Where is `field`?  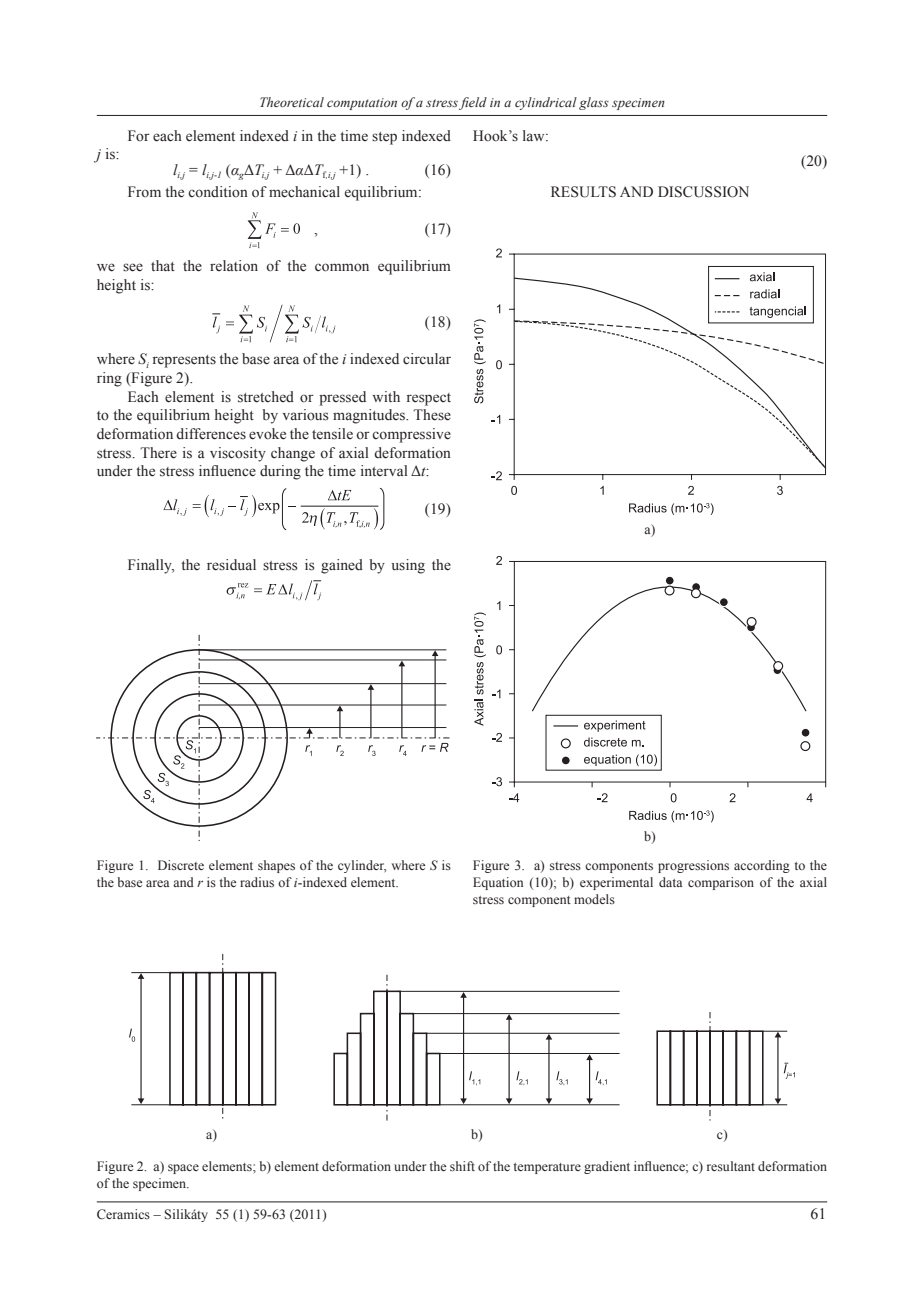 field is located at coordinates (473, 103).
